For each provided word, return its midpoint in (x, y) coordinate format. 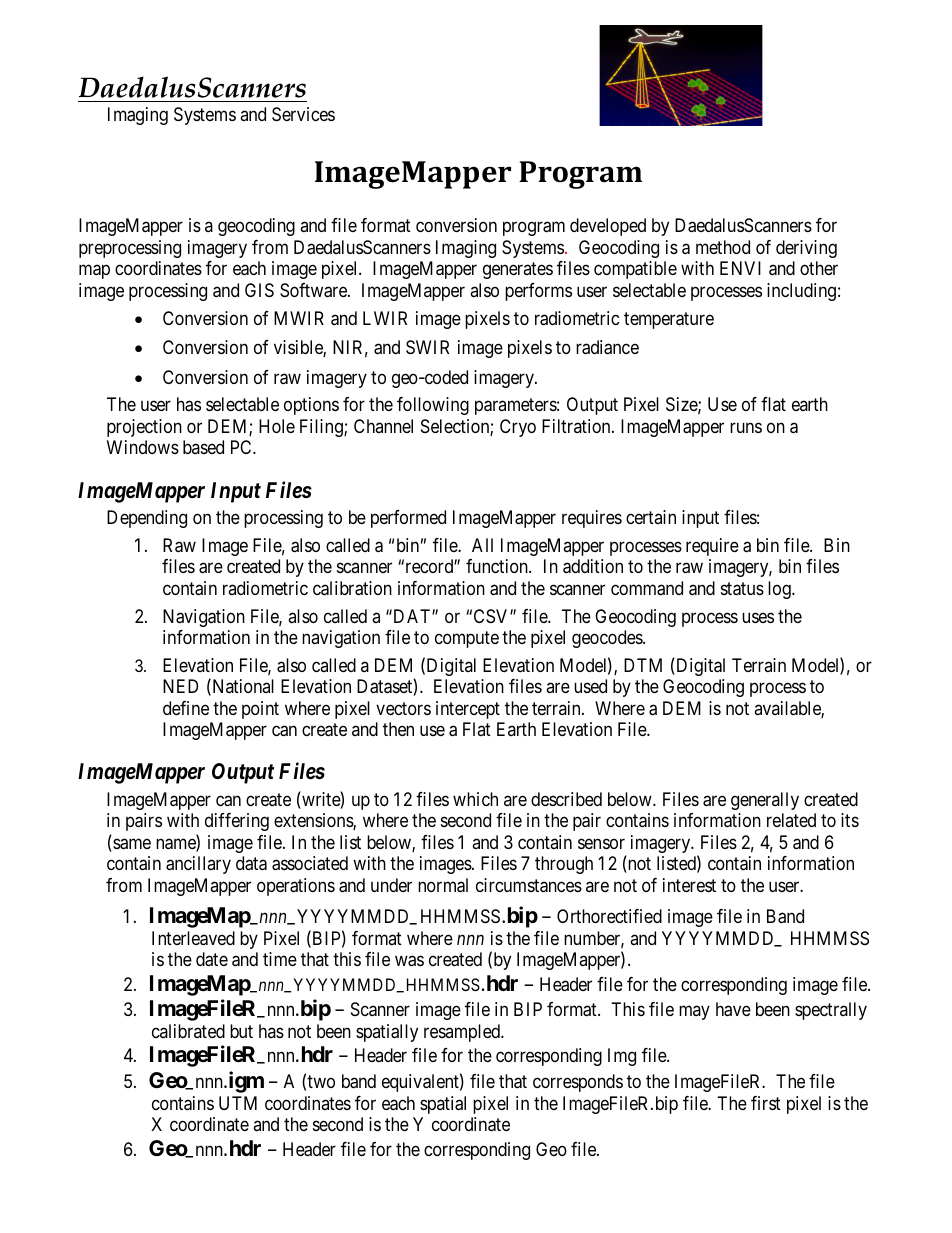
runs (746, 427)
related (791, 820)
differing (237, 822)
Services (303, 114)
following (433, 406)
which (475, 799)
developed (608, 227)
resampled (463, 1033)
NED (180, 686)
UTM (238, 1103)
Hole (277, 426)
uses (758, 617)
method (723, 247)
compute (467, 639)
